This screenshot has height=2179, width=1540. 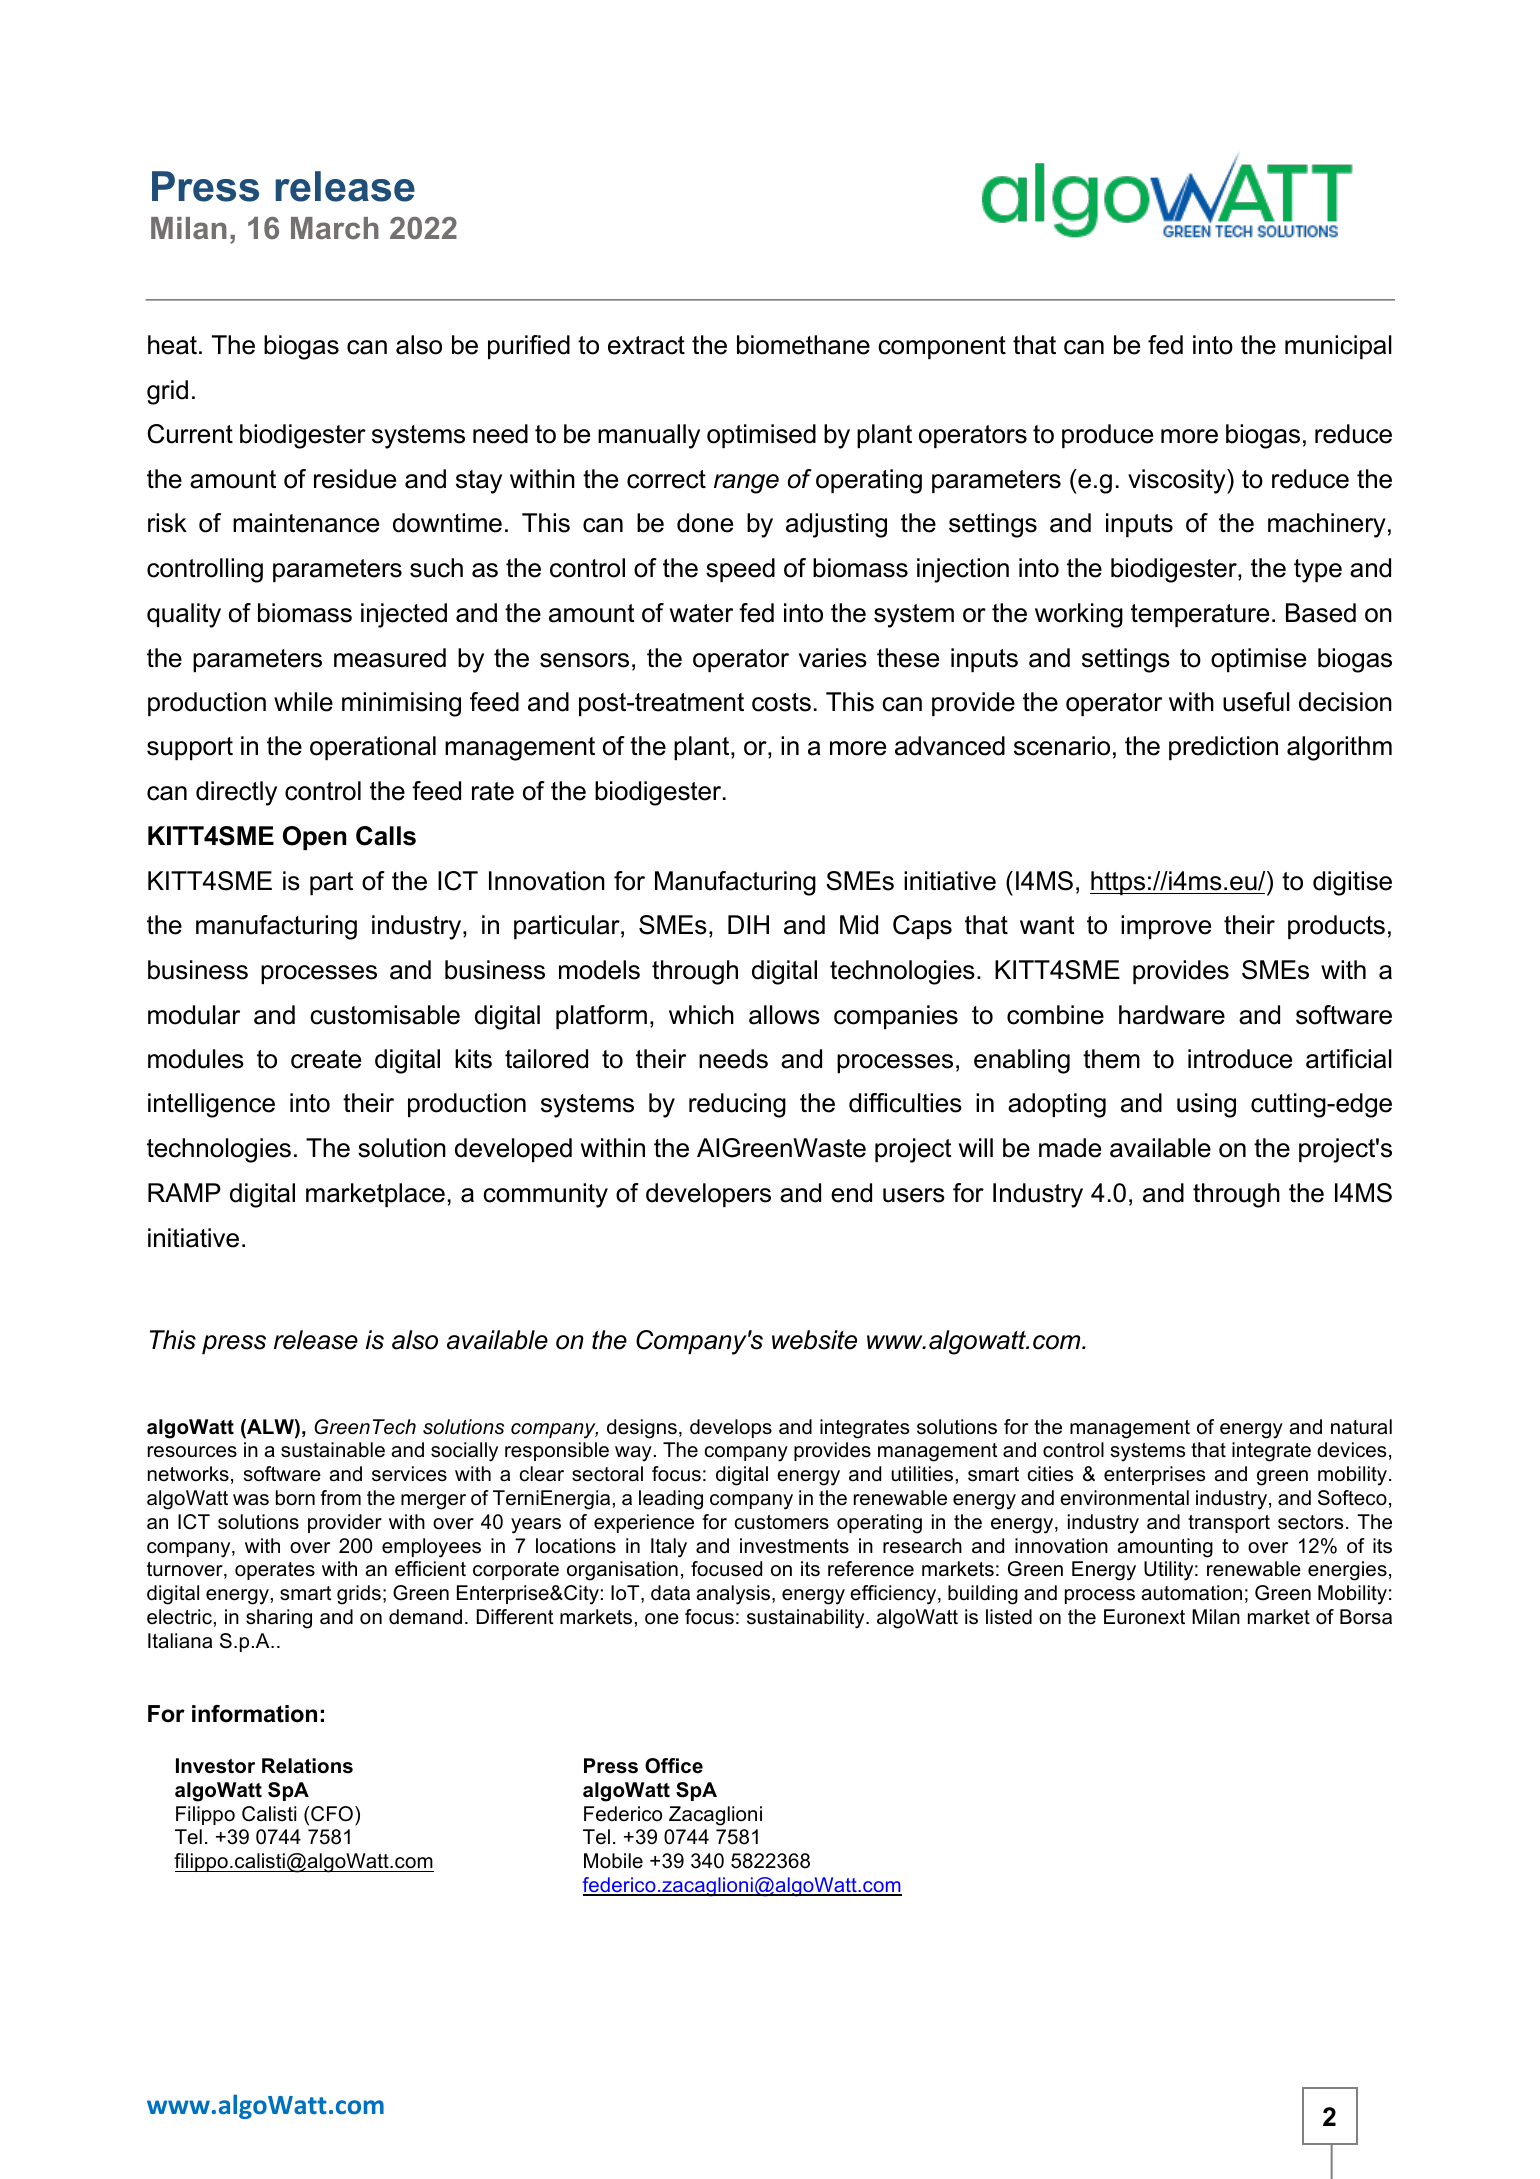 I want to click on biomethane, so click(x=803, y=345).
